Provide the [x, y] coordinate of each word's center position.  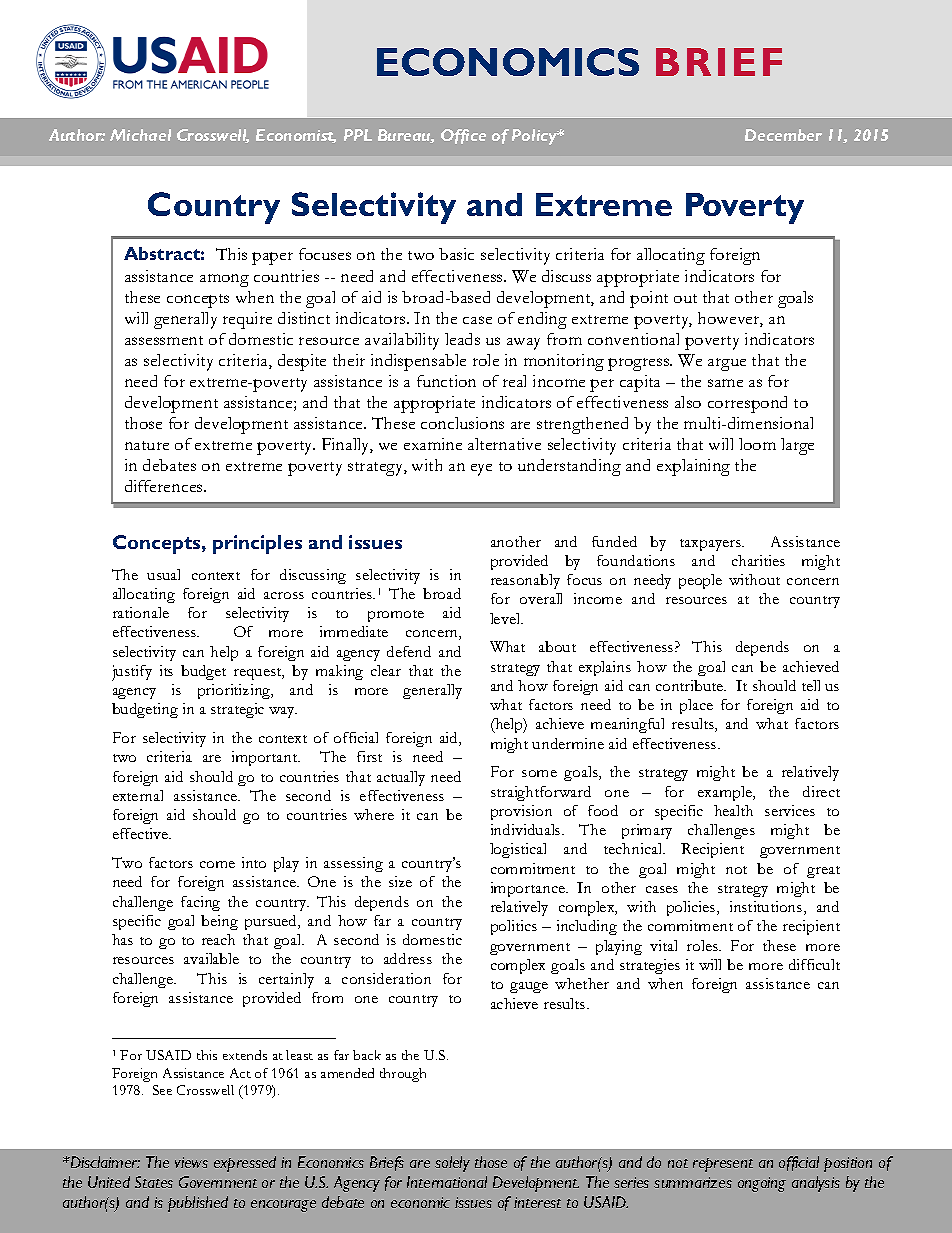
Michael [140, 135]
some [539, 773]
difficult [814, 964]
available [211, 958]
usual [163, 574]
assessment [164, 340]
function [446, 381]
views [191, 1162]
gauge [529, 987]
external [138, 795]
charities [758, 560]
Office [463, 136]
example [726, 793]
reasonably [525, 581]
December [783, 135]
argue [727, 364]
